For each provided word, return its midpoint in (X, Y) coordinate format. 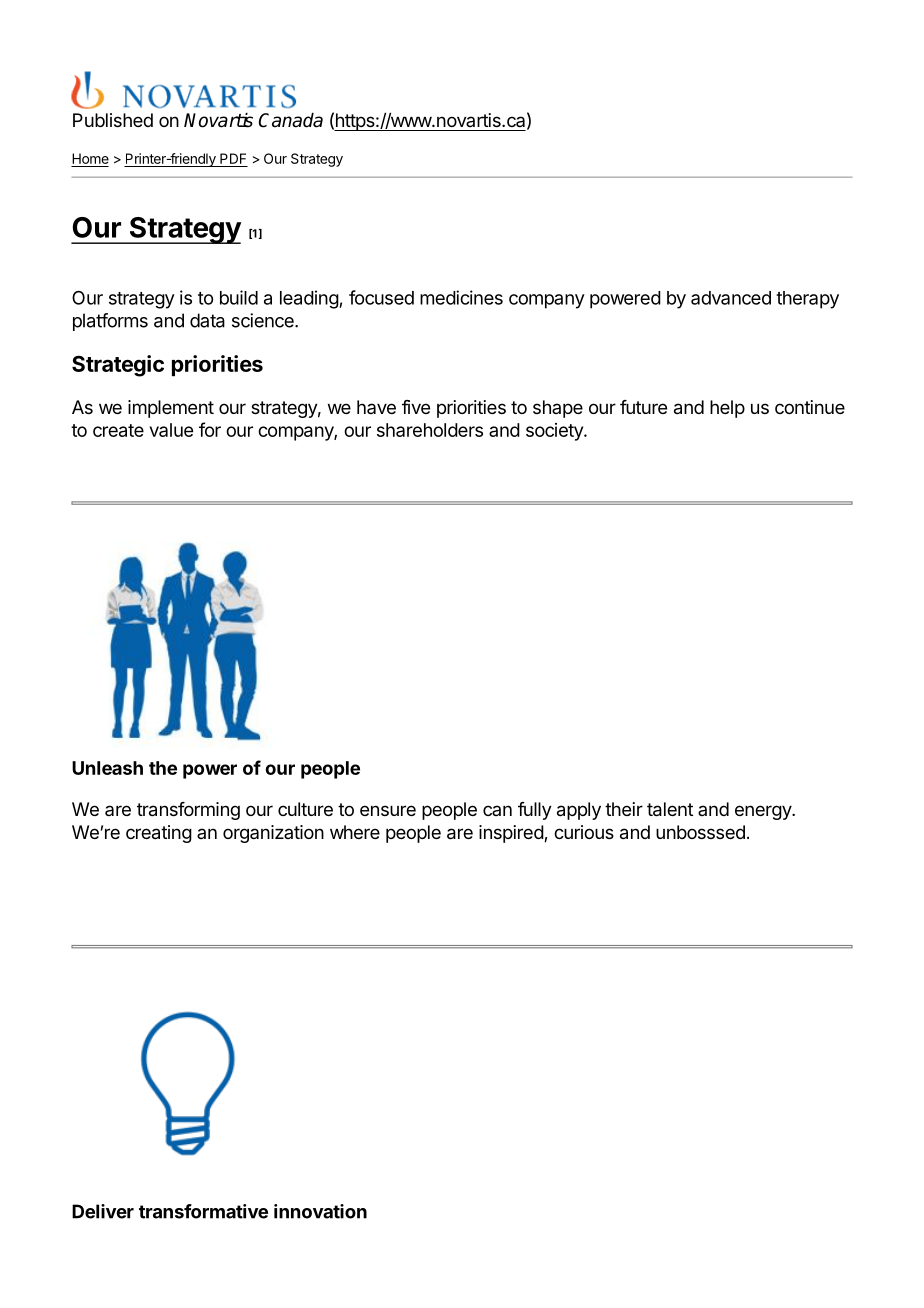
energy (764, 812)
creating (159, 834)
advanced (731, 298)
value (171, 430)
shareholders (430, 430)
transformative (203, 1211)
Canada (291, 120)
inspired (512, 834)
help (727, 409)
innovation (320, 1211)
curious (584, 832)
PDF (233, 158)
